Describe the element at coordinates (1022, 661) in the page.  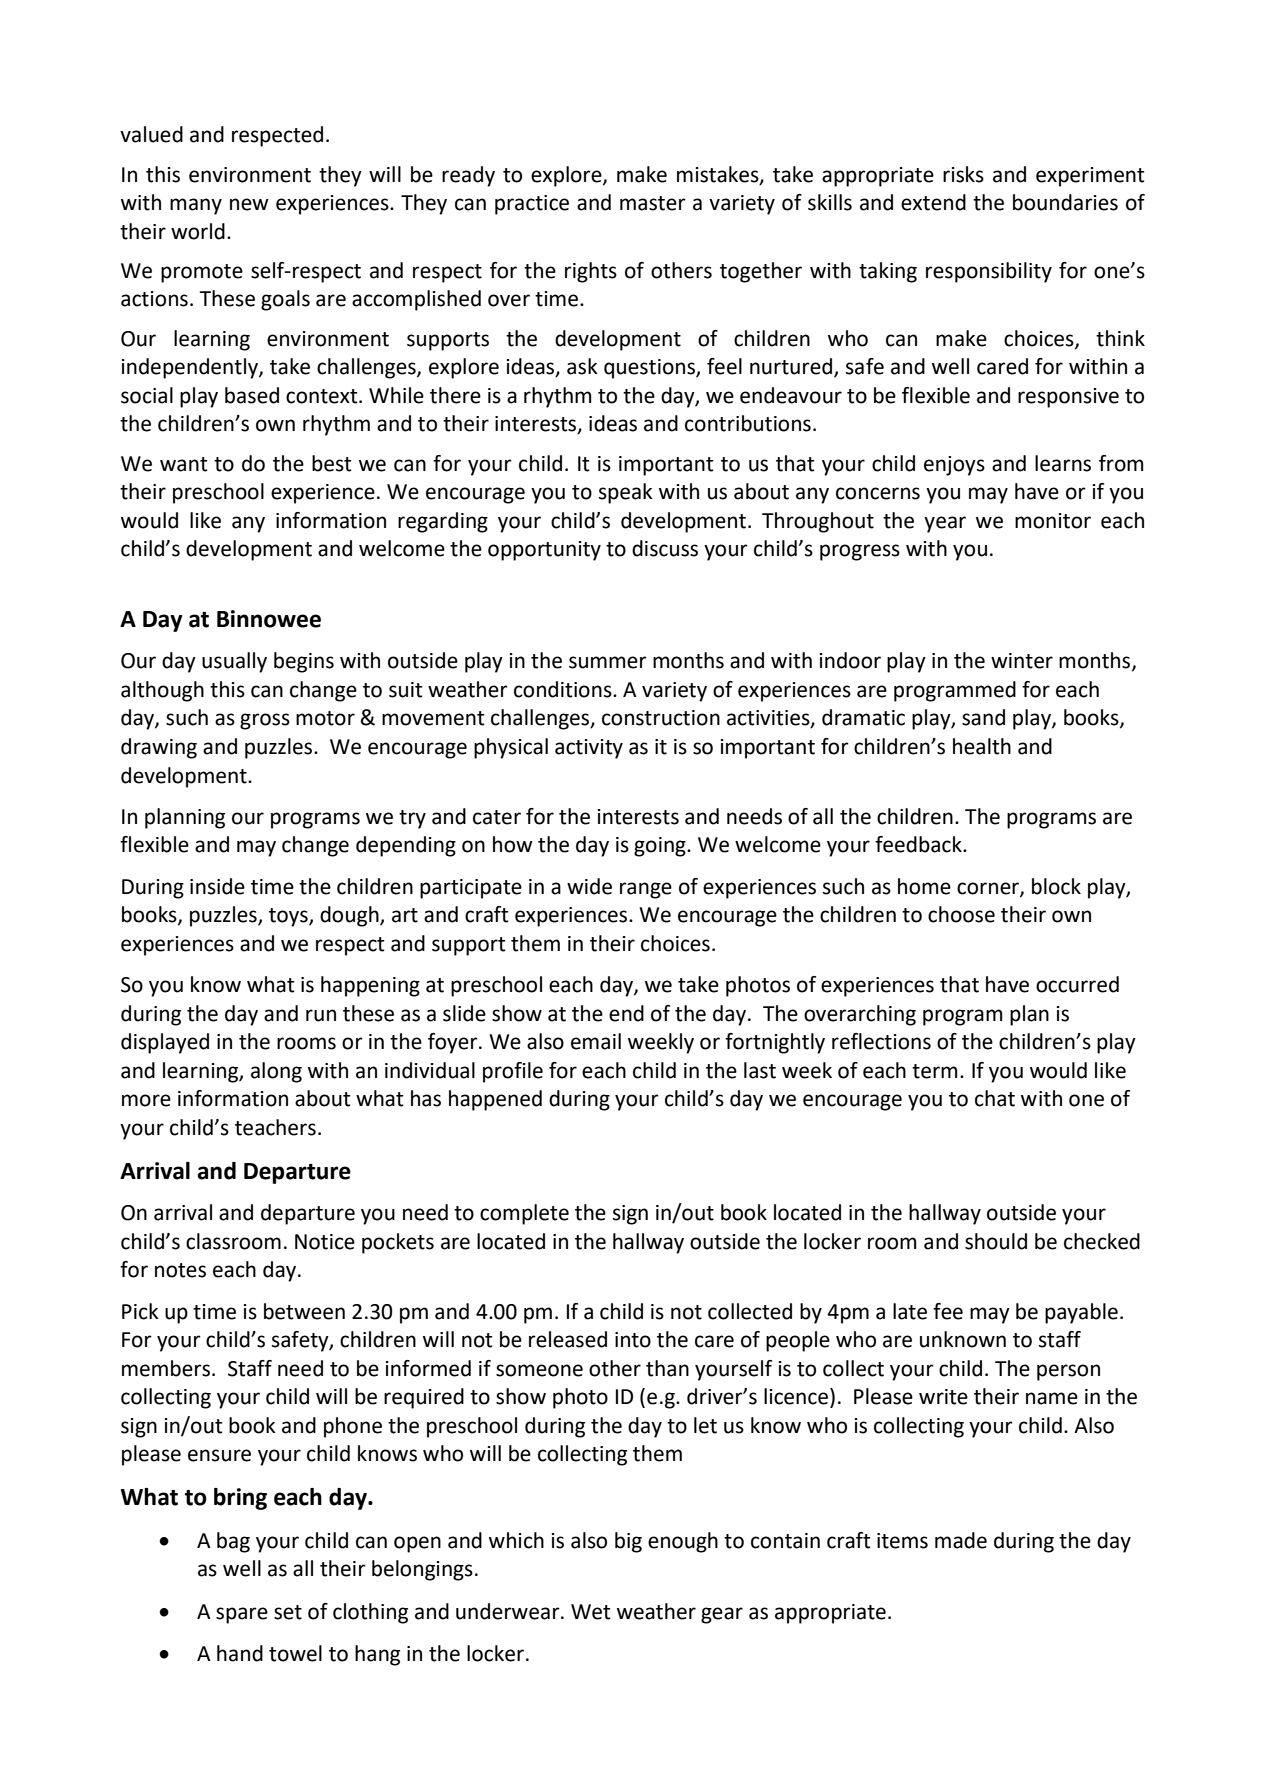
I see `winter` at that location.
